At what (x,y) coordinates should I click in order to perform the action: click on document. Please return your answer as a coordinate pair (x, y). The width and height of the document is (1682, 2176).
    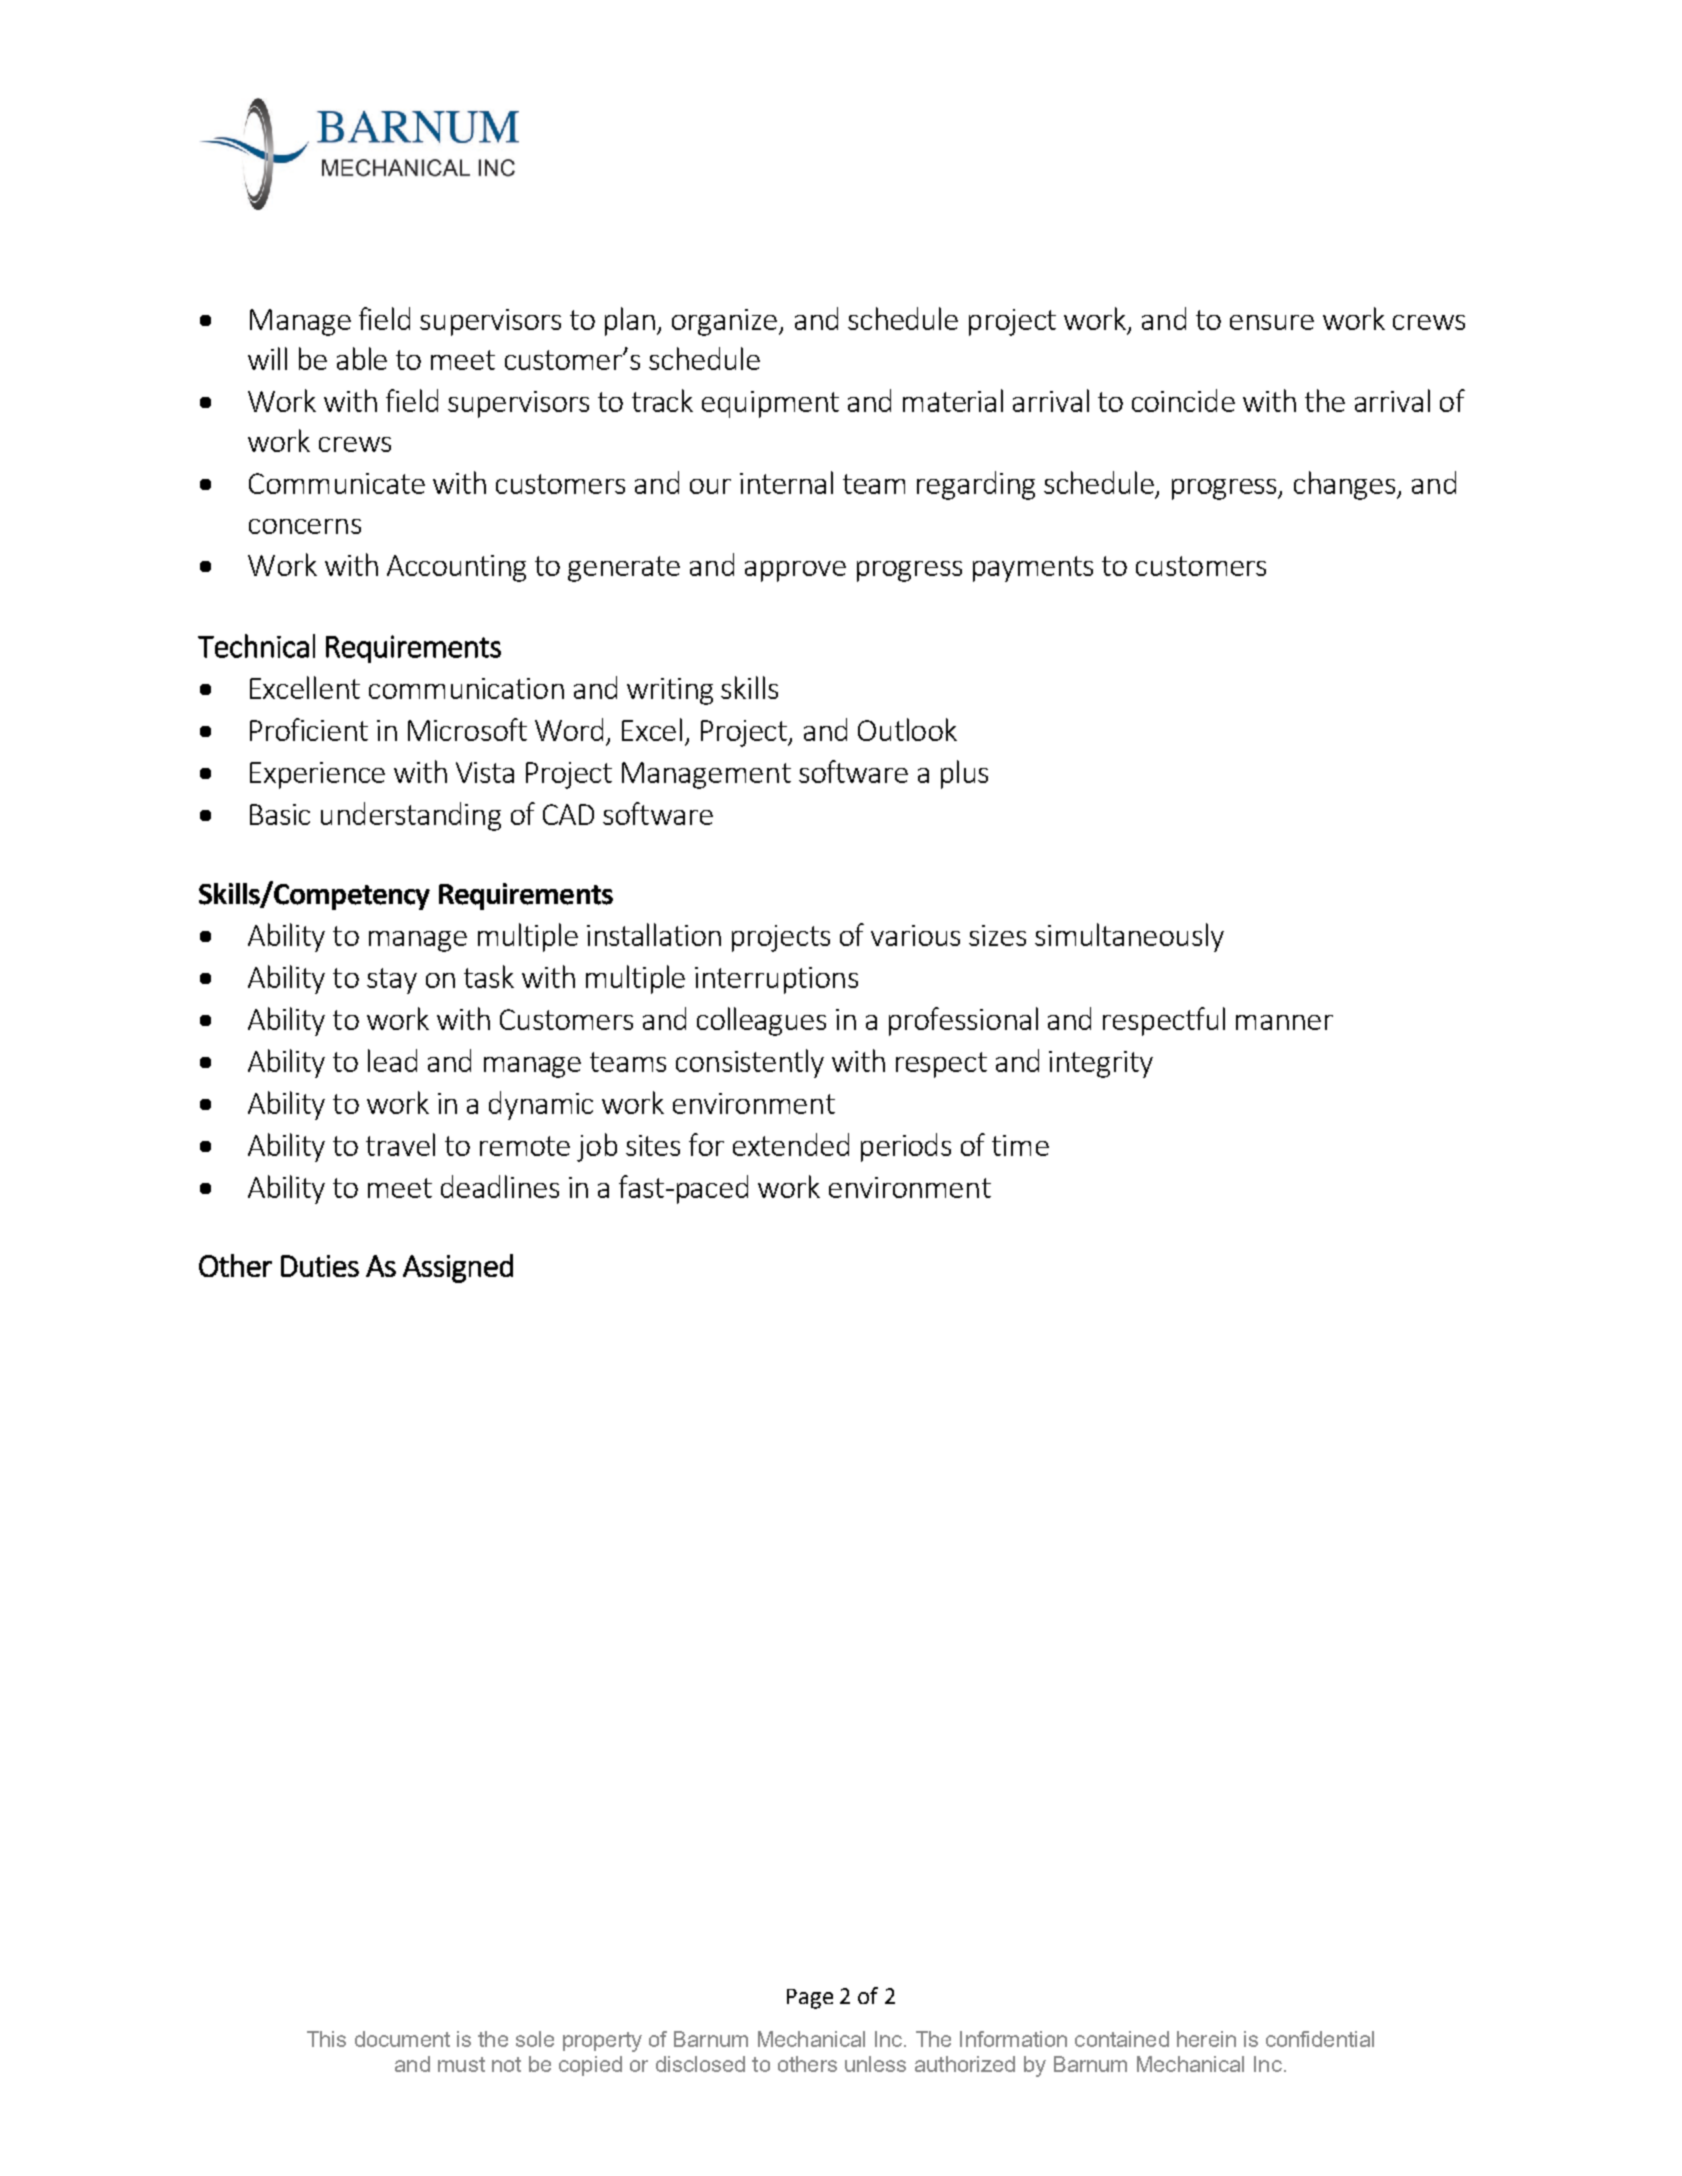
    Looking at the image, I should click on (402, 2039).
